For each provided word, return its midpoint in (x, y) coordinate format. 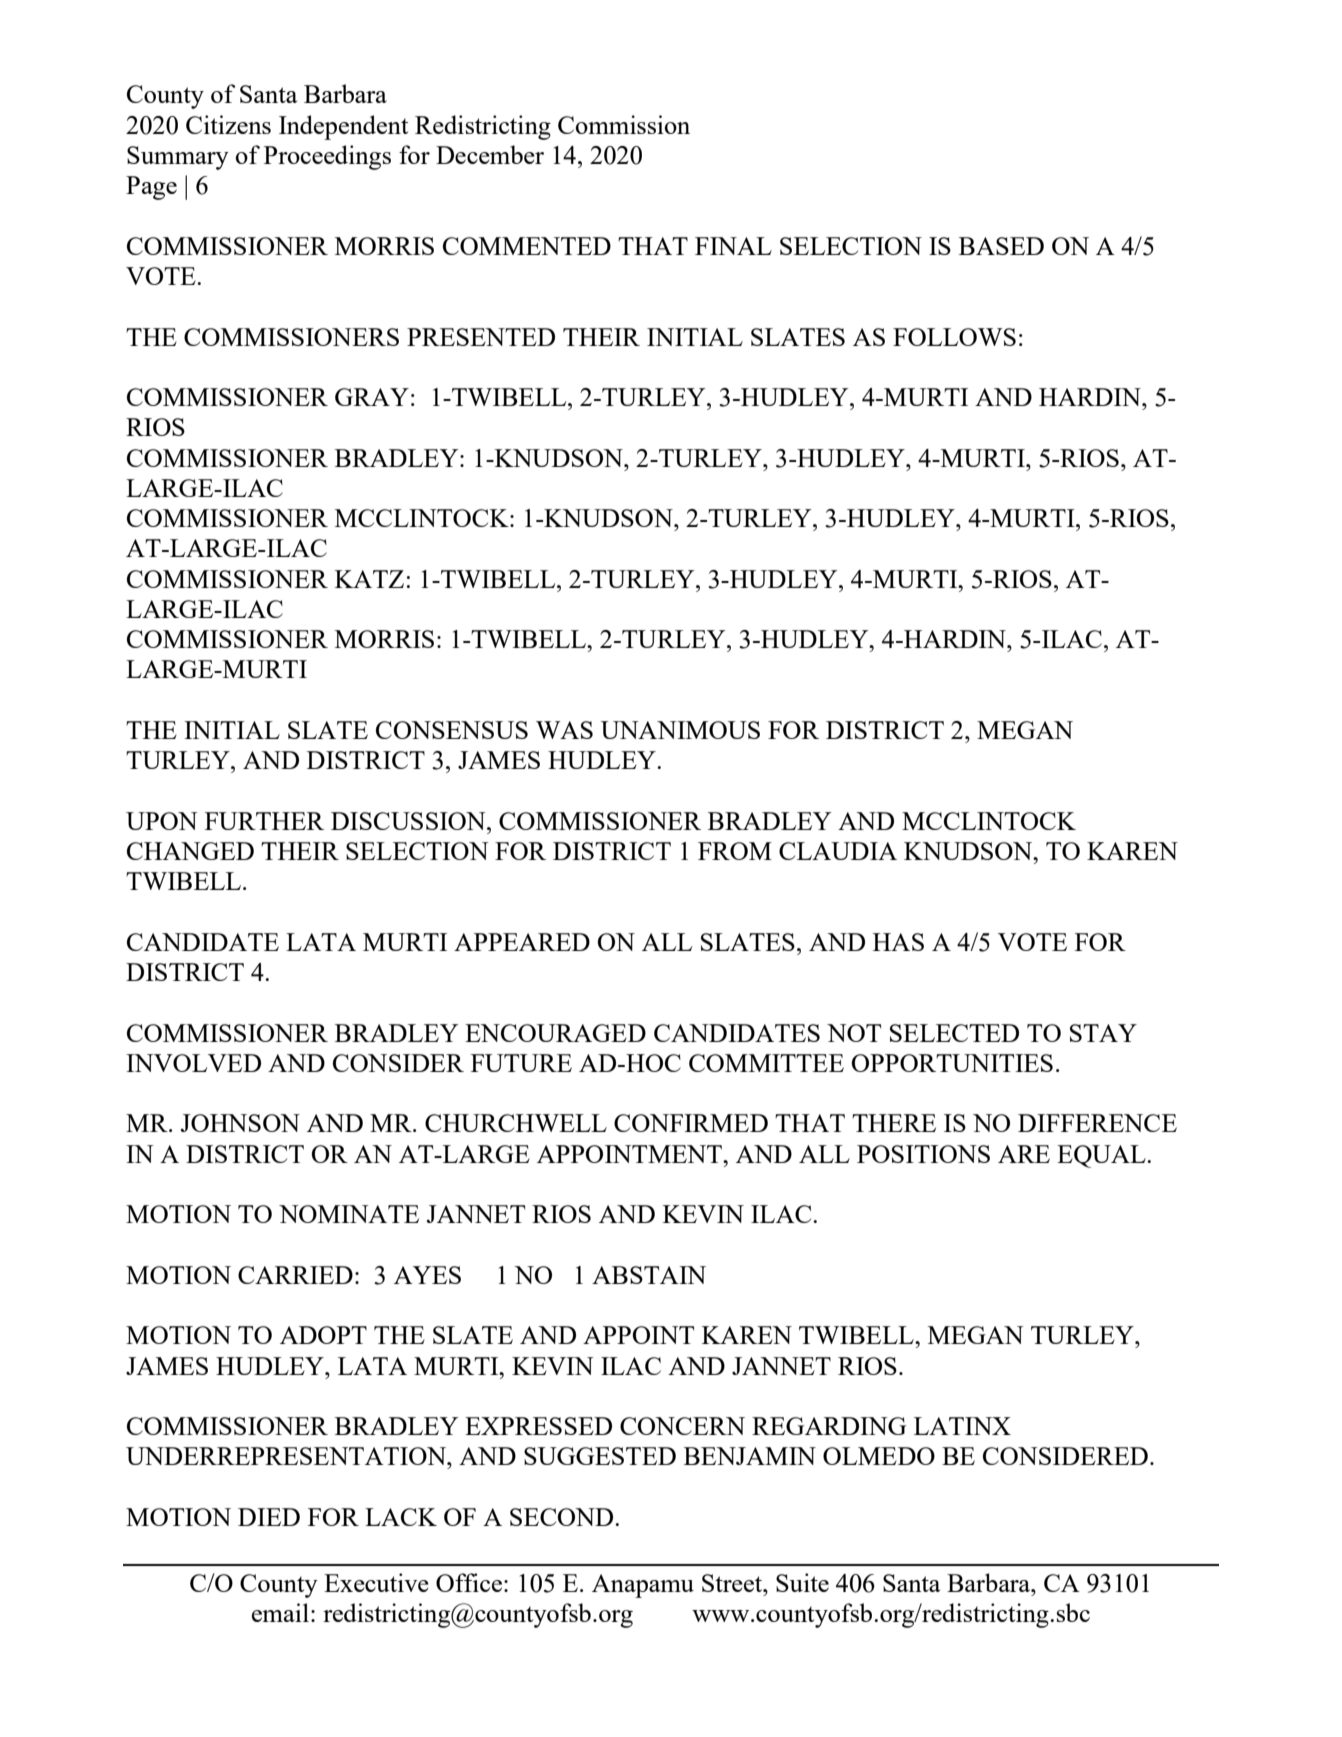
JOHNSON (240, 1123)
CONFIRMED (691, 1123)
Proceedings (327, 157)
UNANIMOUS (680, 730)
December (490, 154)
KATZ (369, 579)
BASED (1001, 246)
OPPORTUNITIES (952, 1063)
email (280, 1612)
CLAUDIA (838, 851)
